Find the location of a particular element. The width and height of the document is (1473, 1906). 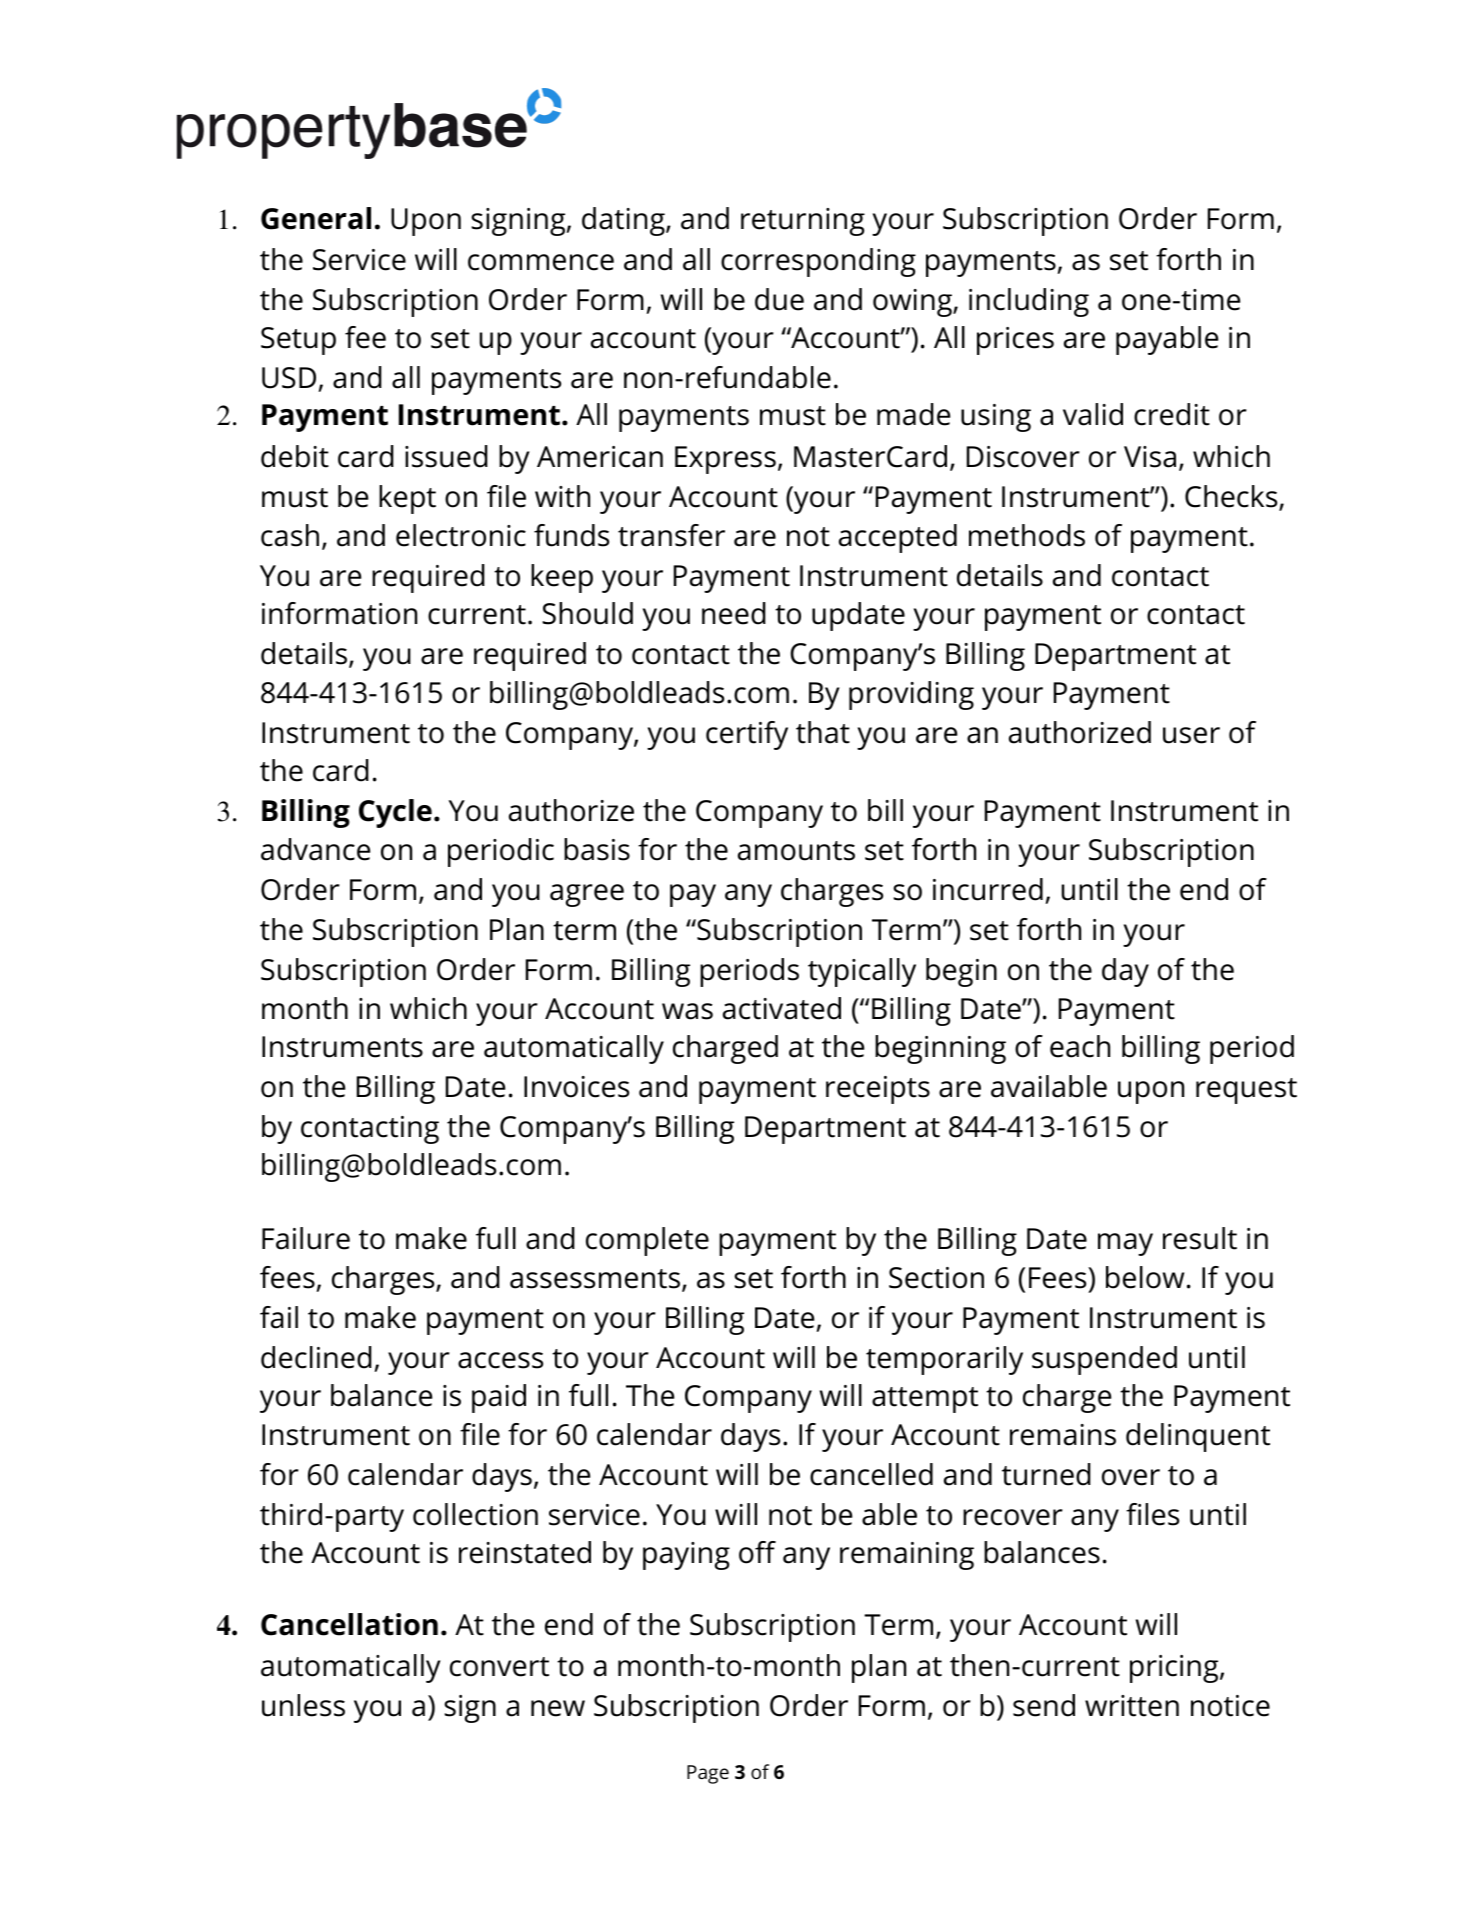

paid is located at coordinates (499, 1398).
